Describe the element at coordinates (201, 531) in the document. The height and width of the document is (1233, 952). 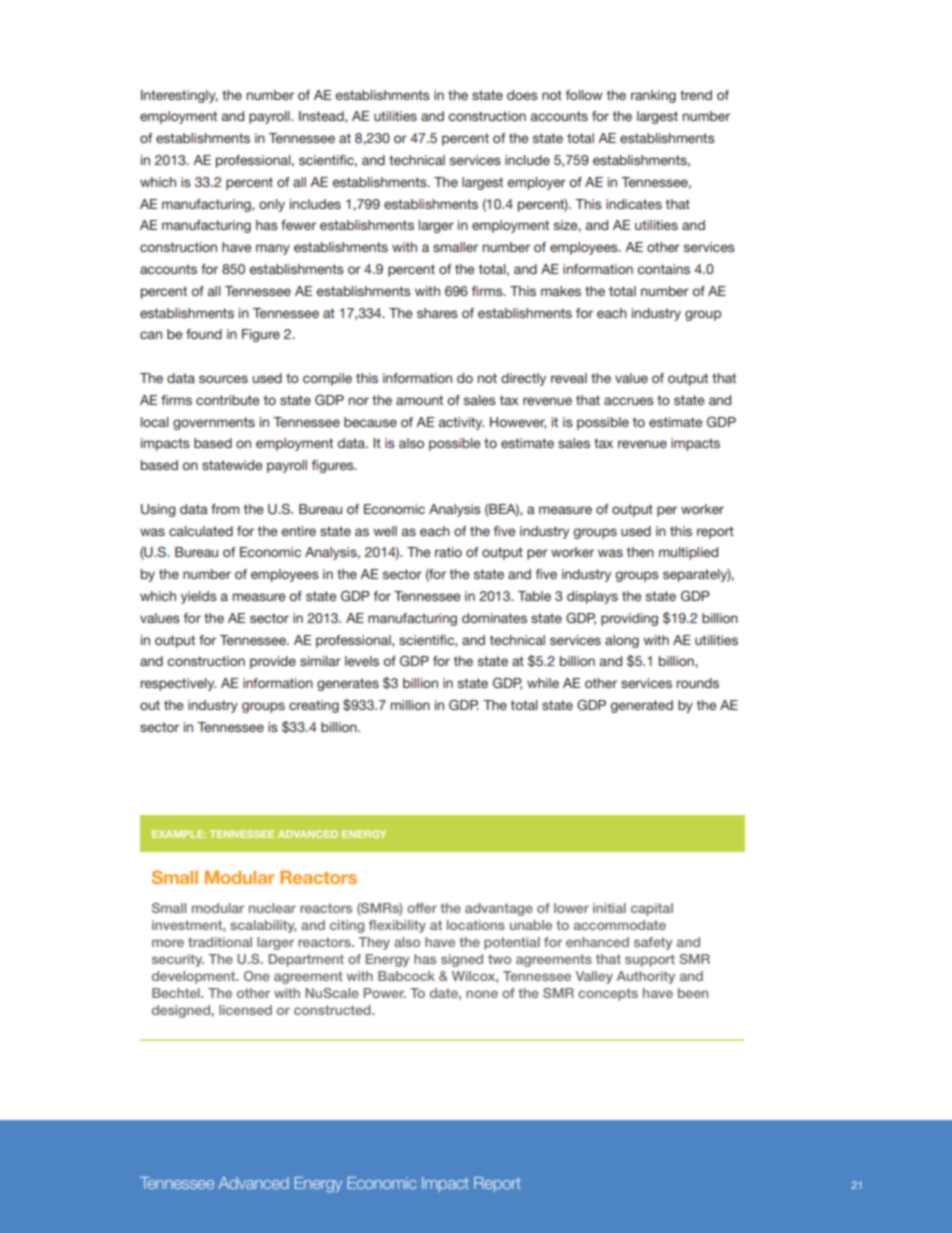
I see `calculated` at that location.
